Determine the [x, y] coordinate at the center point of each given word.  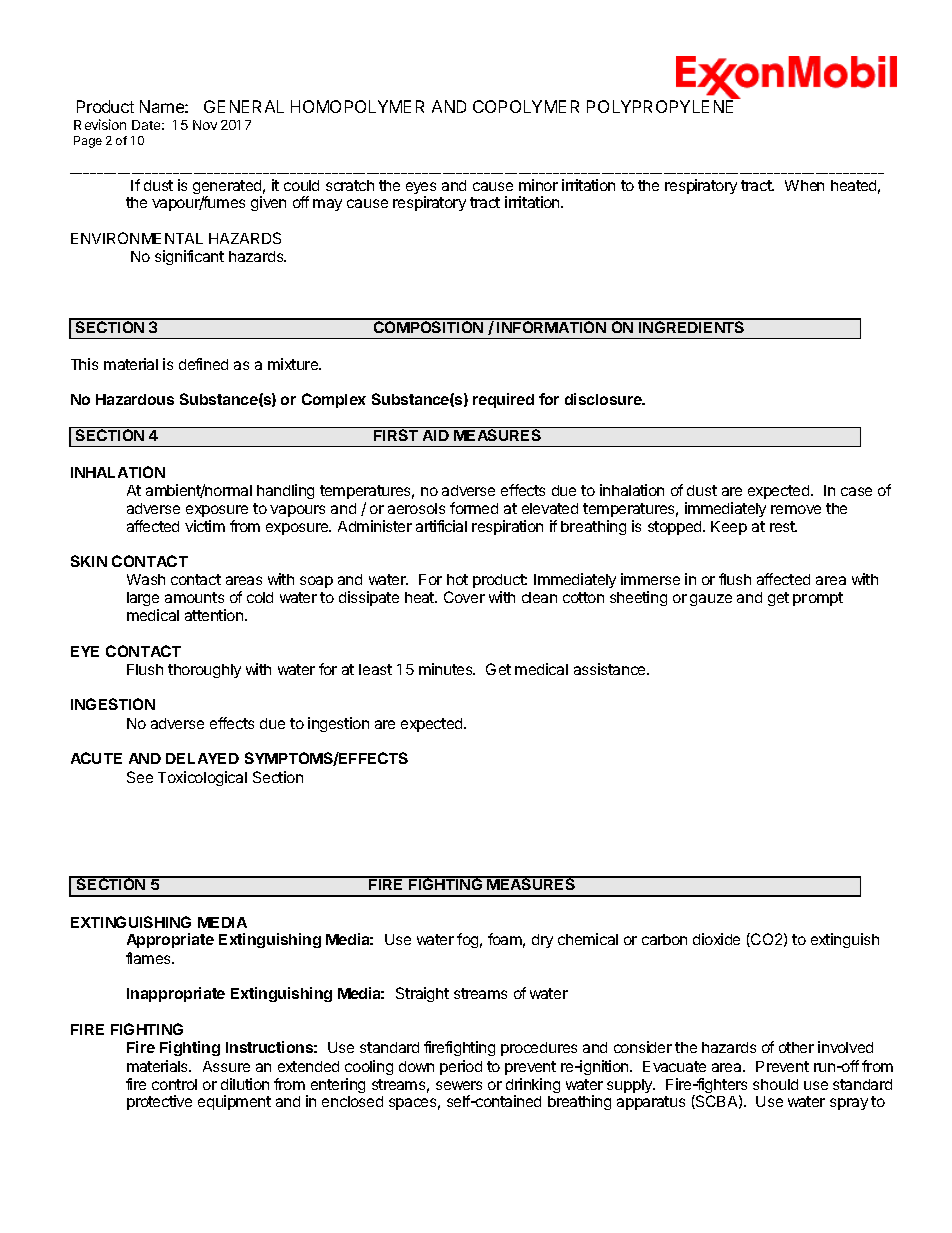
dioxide [716, 939]
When [804, 185]
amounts [194, 597]
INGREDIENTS [692, 326]
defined [203, 364]
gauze [711, 600]
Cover [464, 597]
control [174, 1084]
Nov [205, 125]
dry [542, 941]
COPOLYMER [526, 106]
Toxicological [202, 778]
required [503, 400]
